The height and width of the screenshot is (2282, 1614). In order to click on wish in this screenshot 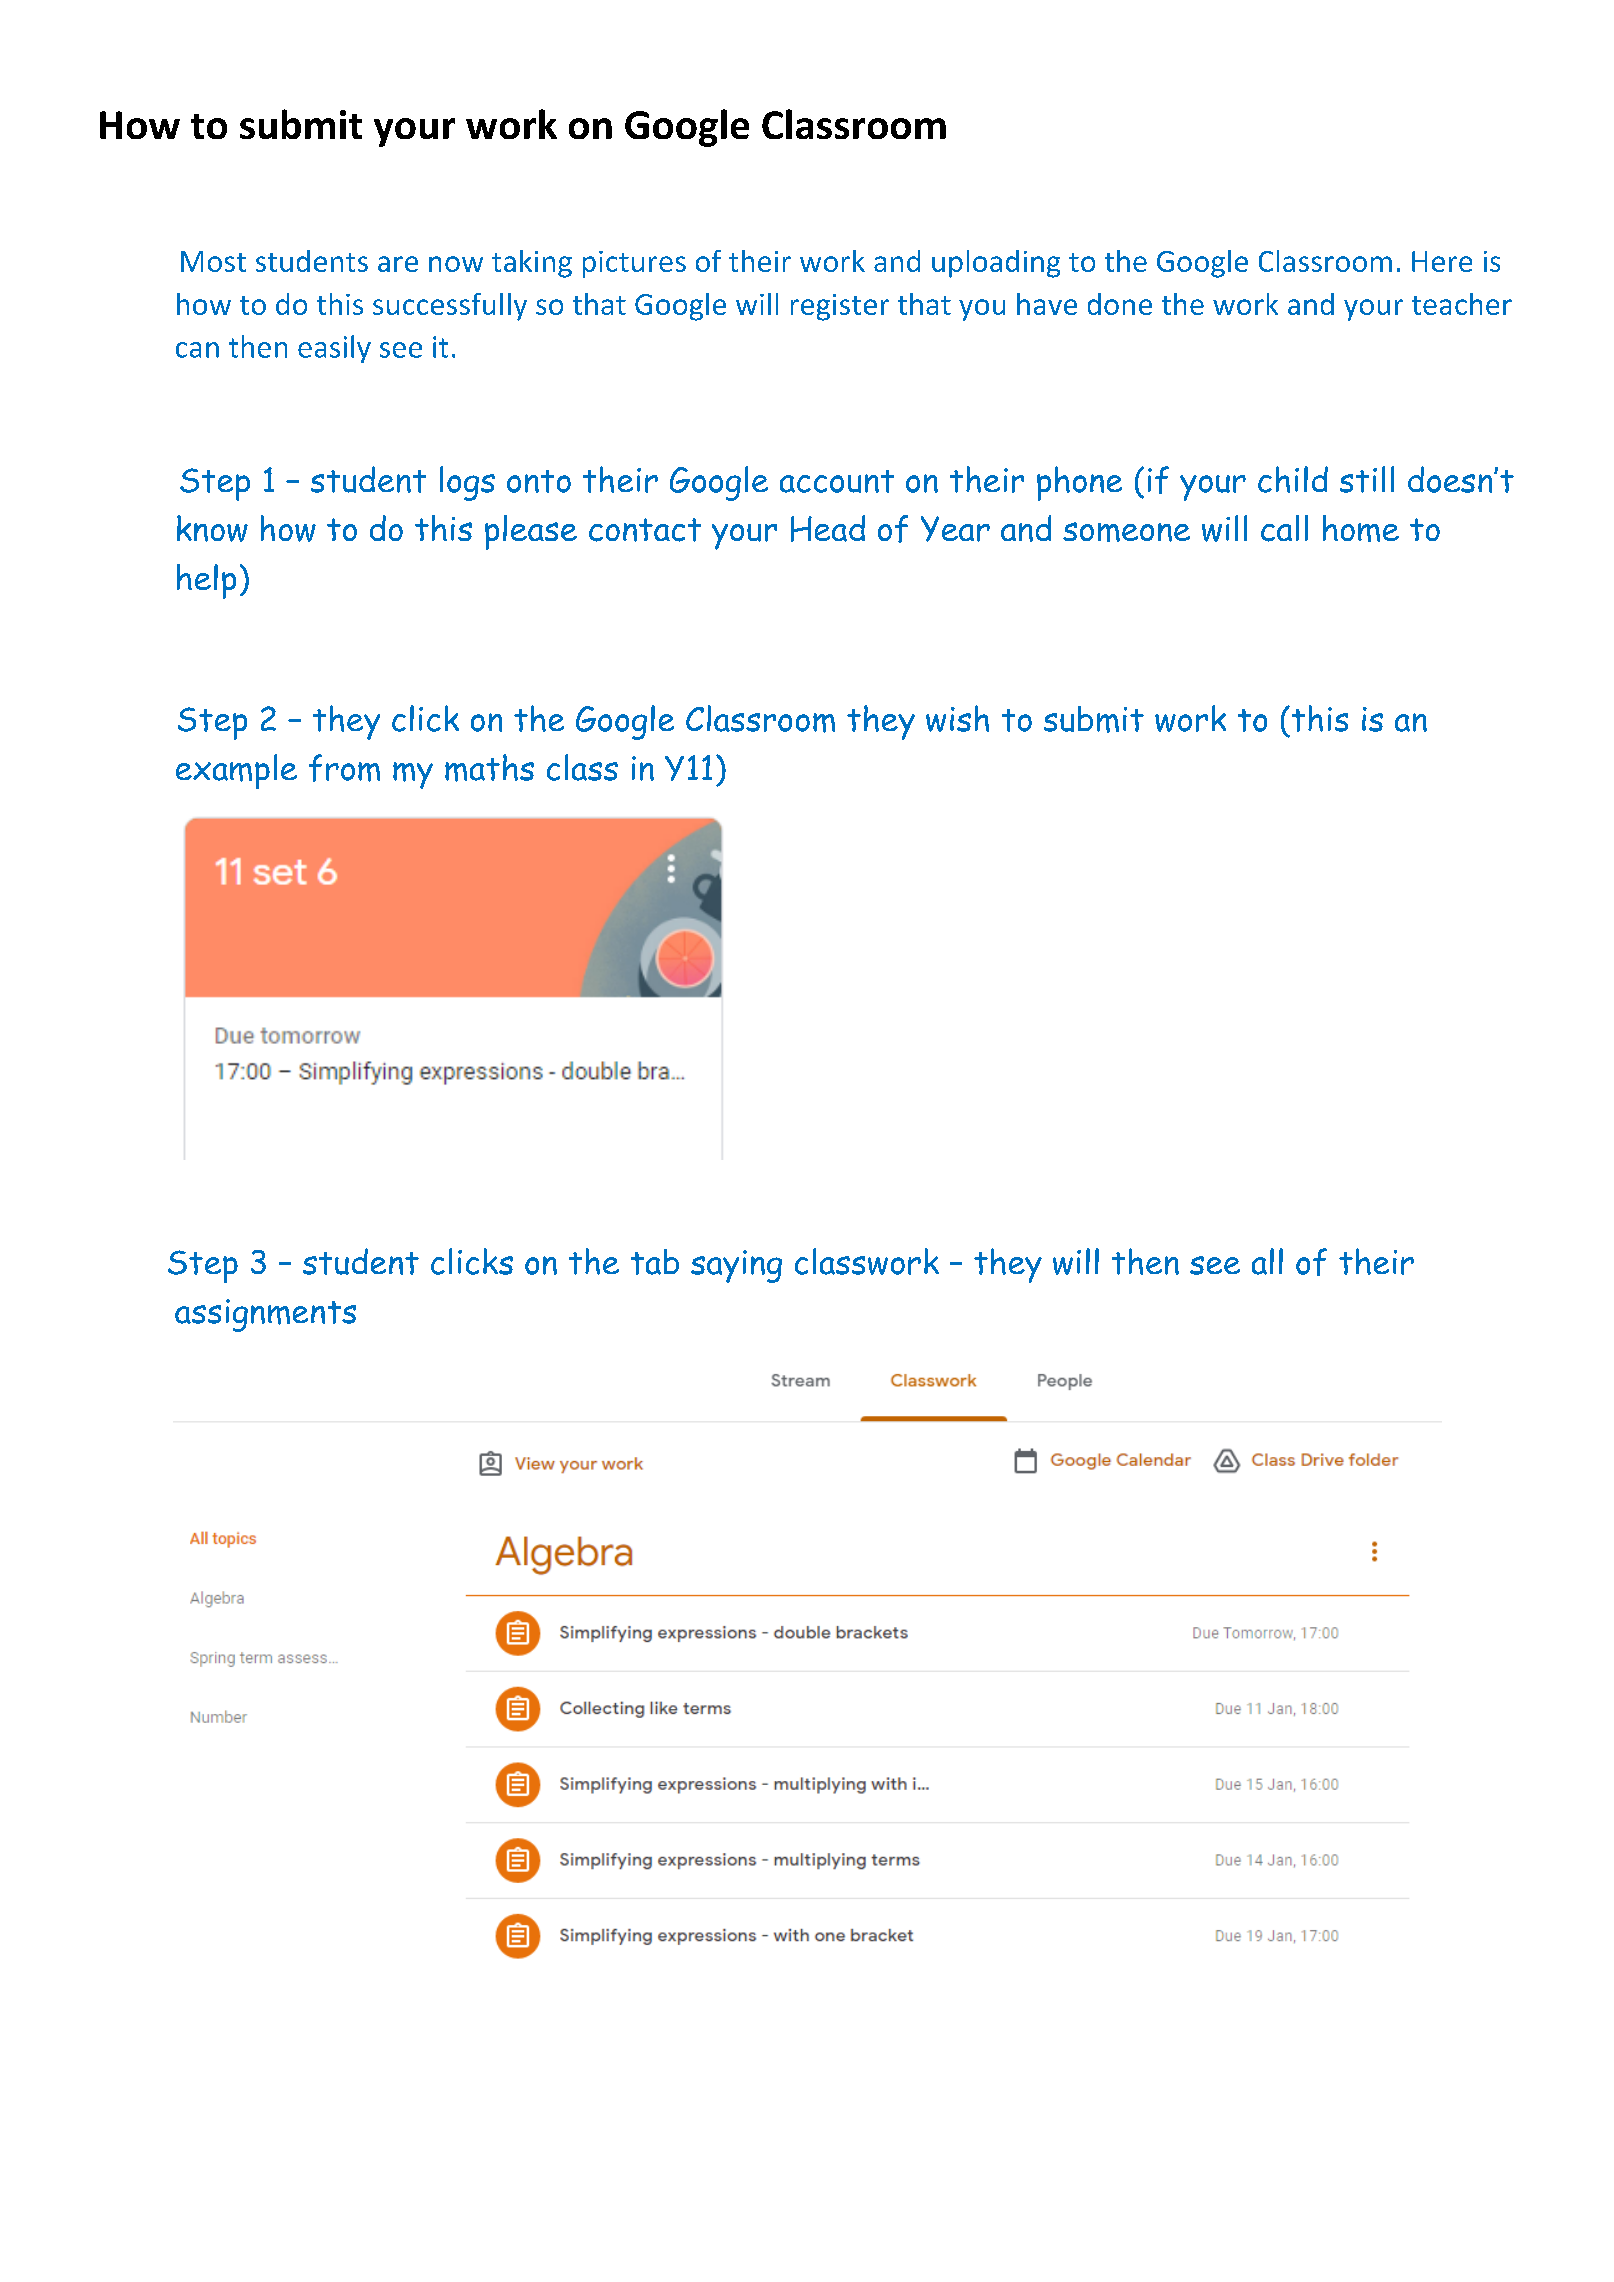, I will do `click(957, 718)`.
